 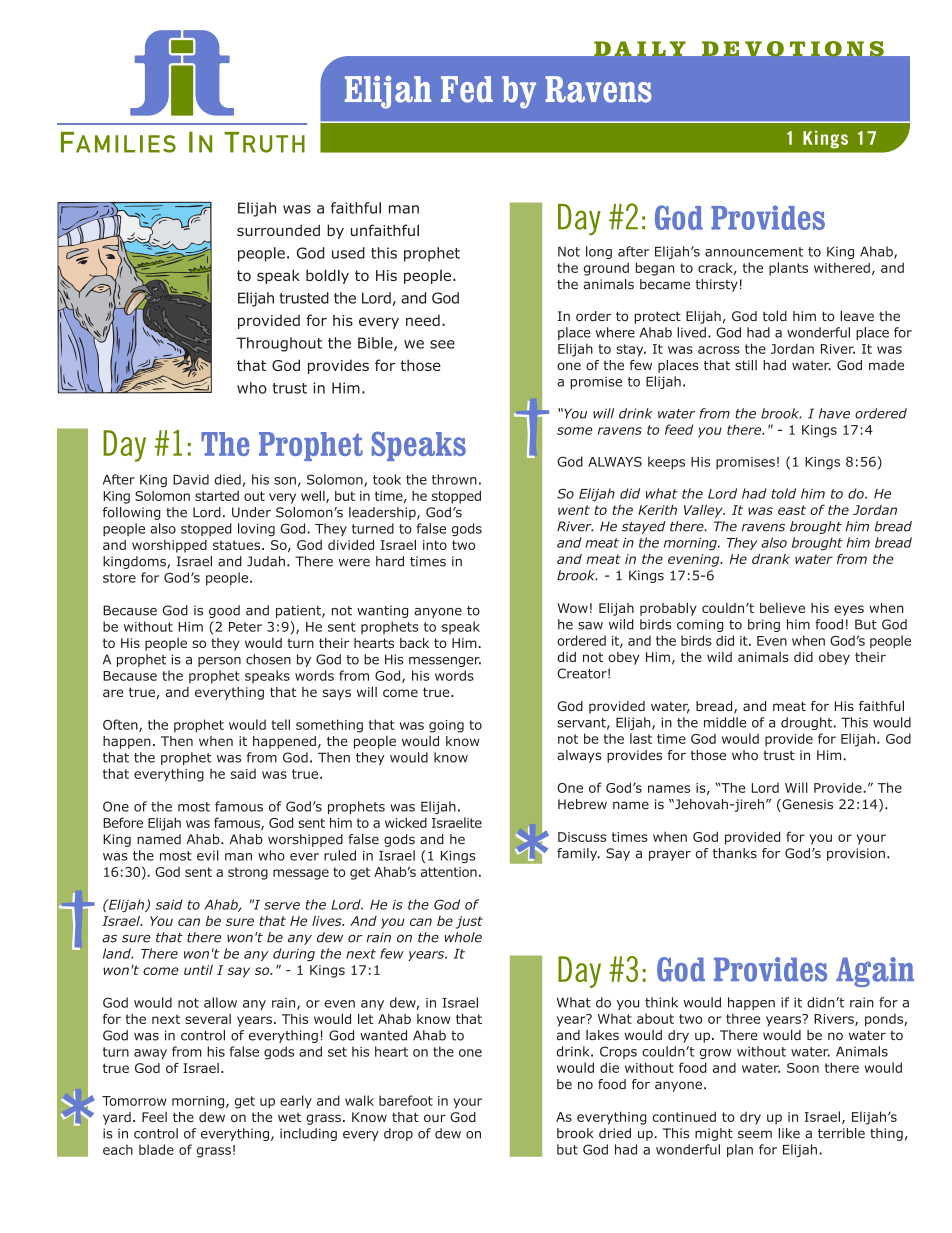 I want to click on Wow, so click(x=572, y=608).
